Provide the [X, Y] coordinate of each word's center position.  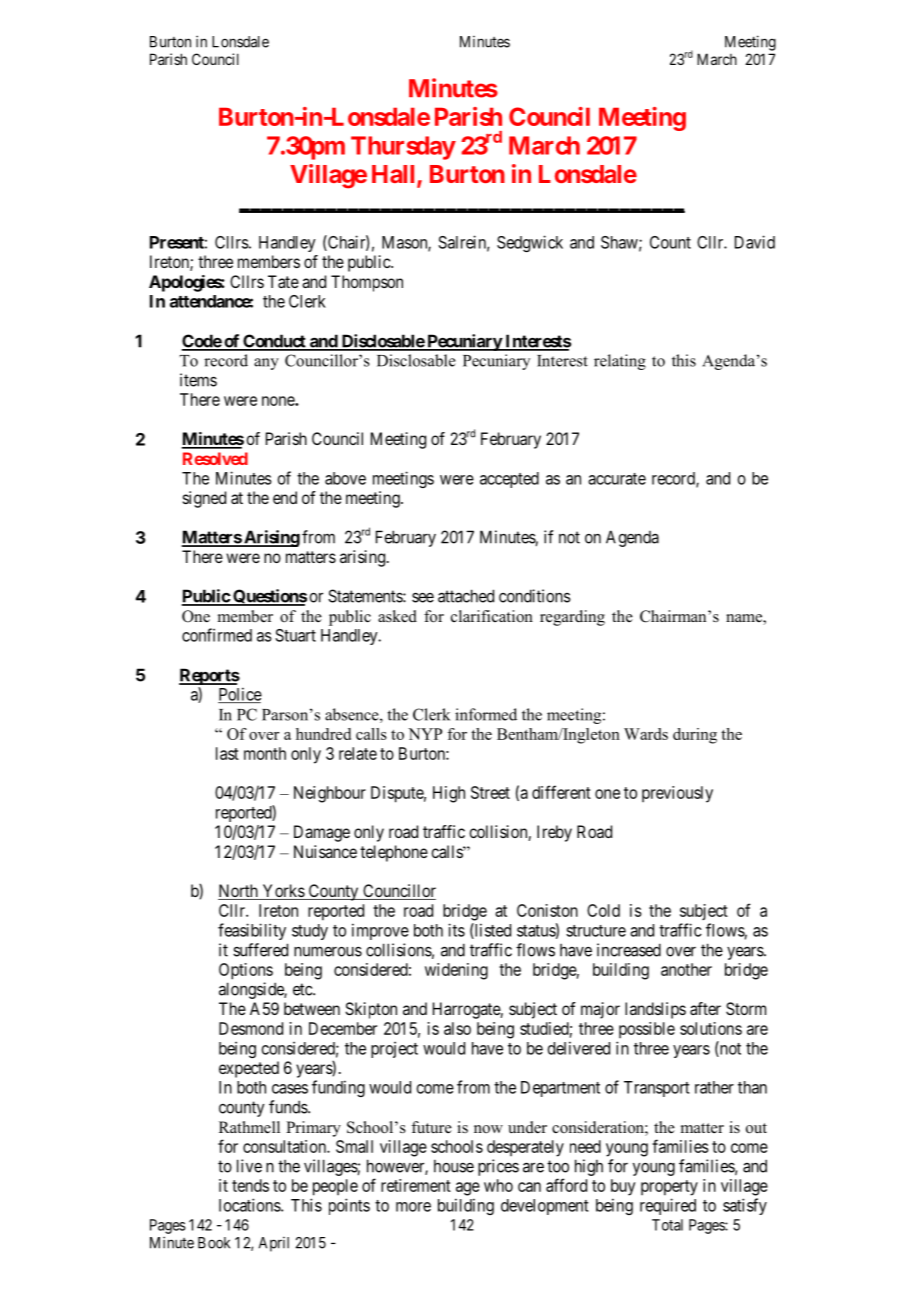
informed [486, 714]
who [498, 1185]
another [686, 969]
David [755, 242]
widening [456, 971]
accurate [617, 479]
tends [250, 1185]
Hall [395, 175]
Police [240, 695]
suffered [260, 950]
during [695, 736]
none [279, 401]
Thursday [403, 148]
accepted [509, 480]
